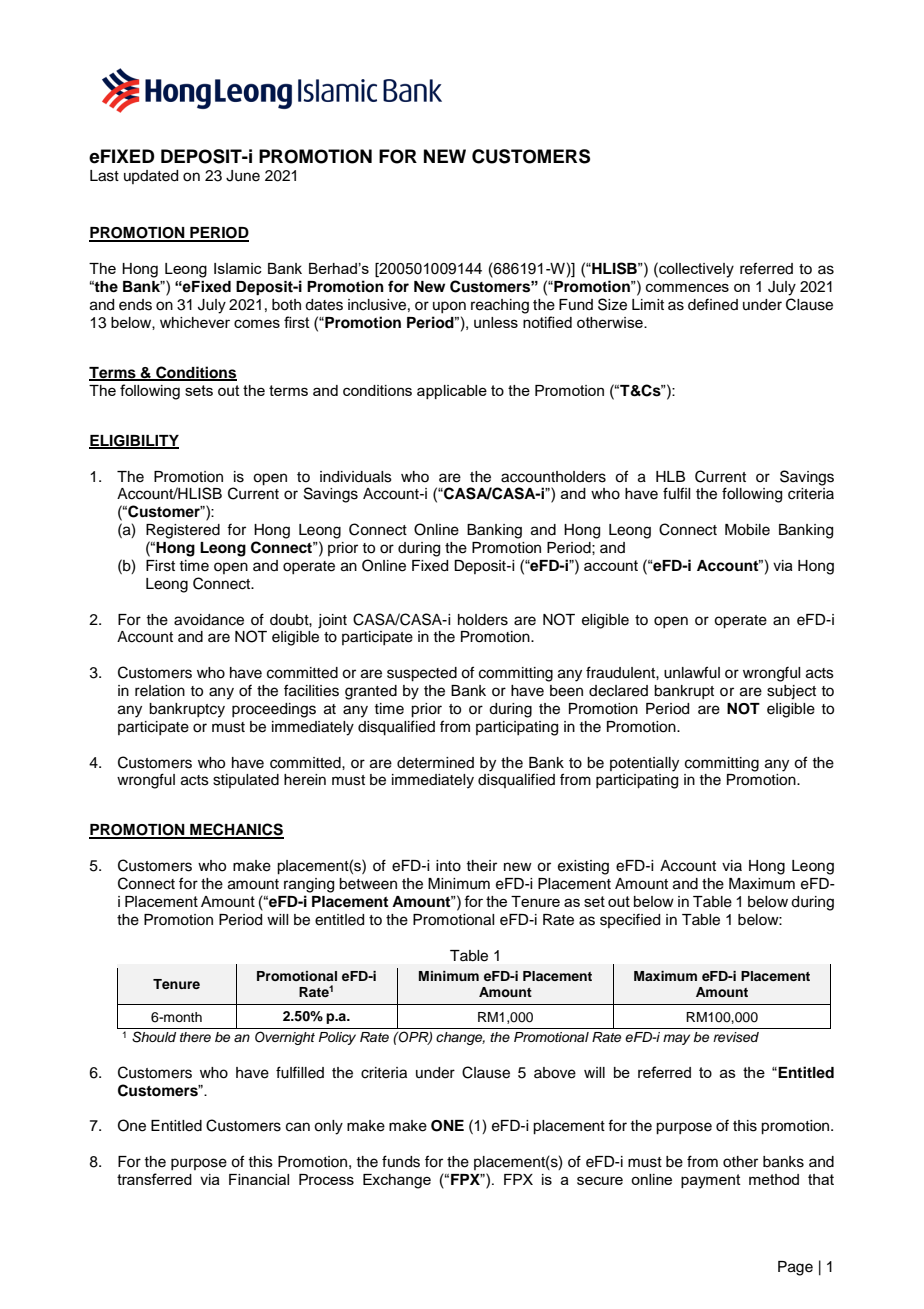 Image resolution: width=924 pixels, height=1309 pixels. What do you see at coordinates (795, 1268) in the page?
I see `Page` at bounding box center [795, 1268].
